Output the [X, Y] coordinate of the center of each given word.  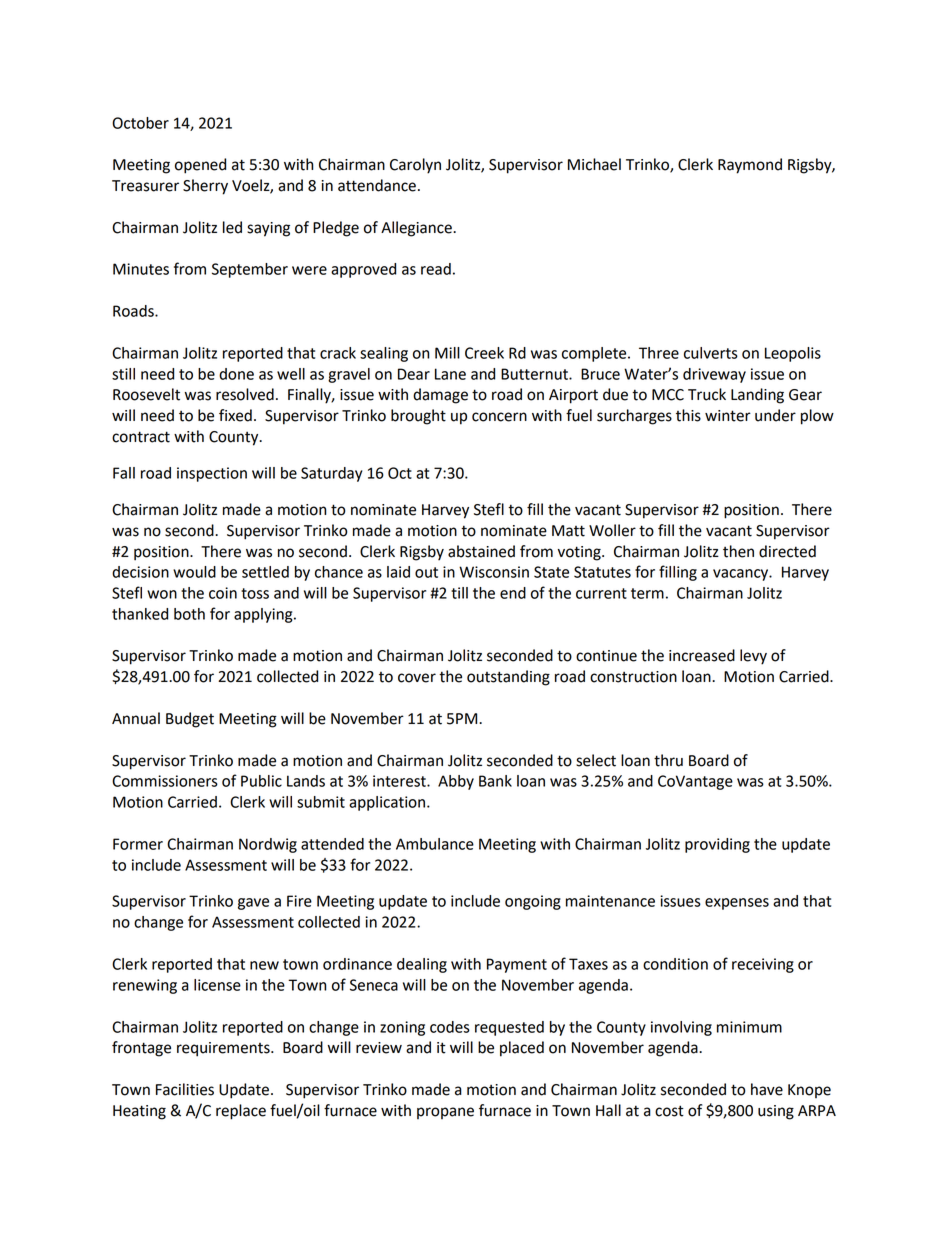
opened [200, 166]
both [189, 614]
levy [753, 657]
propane [445, 1113]
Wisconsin [494, 572]
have [767, 1089]
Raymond [750, 166]
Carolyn [415, 166]
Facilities [185, 1089]
